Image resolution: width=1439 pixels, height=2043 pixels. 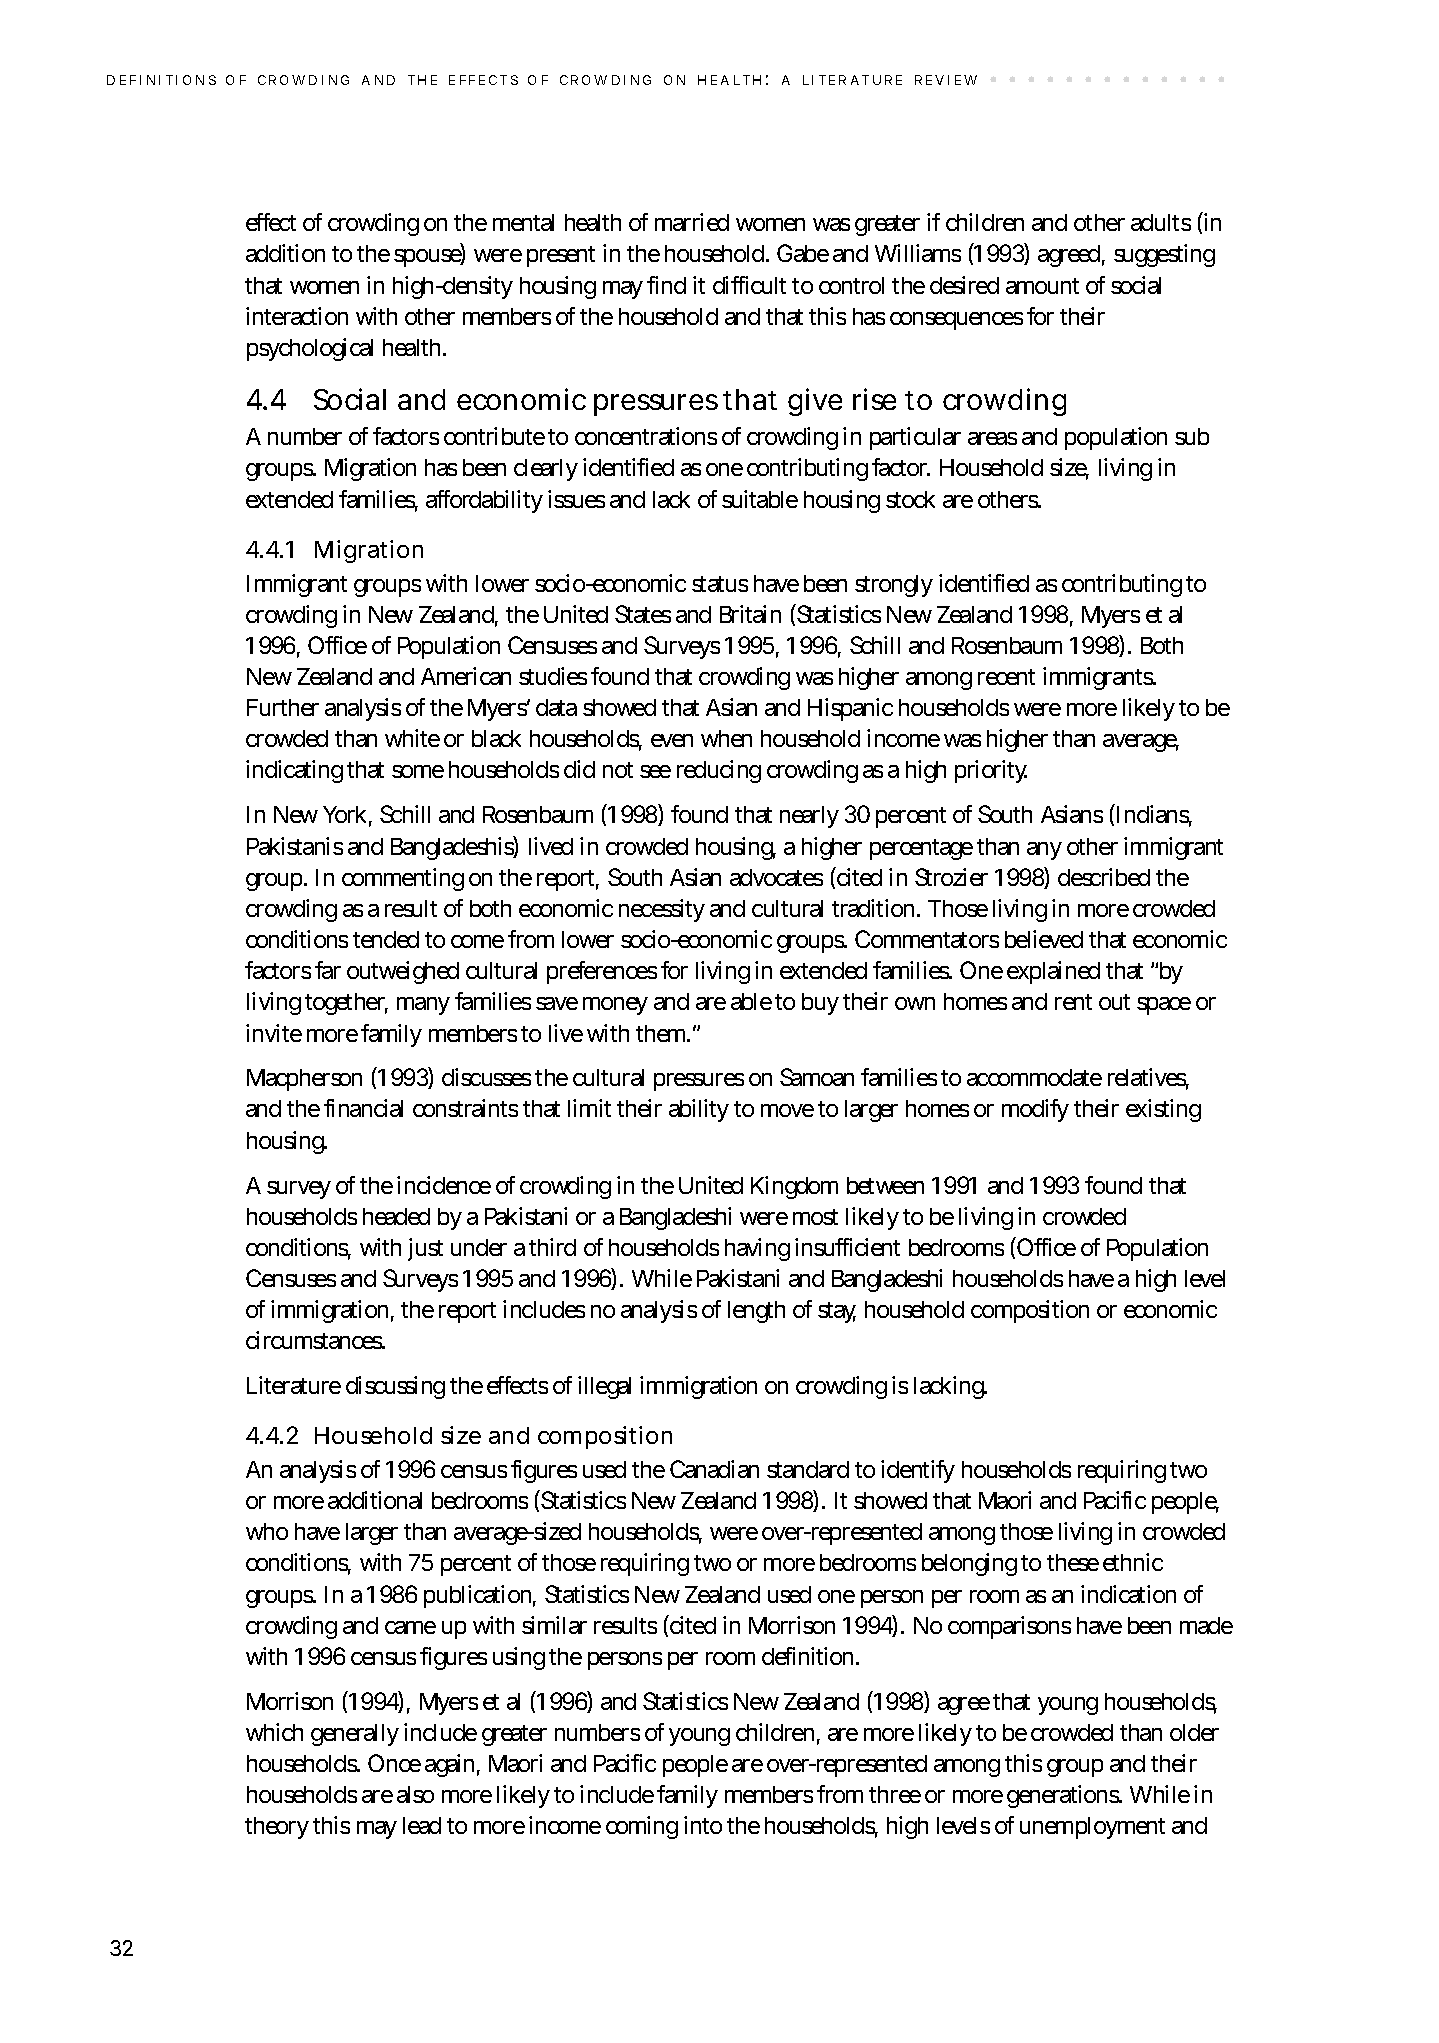 What do you see at coordinates (1073, 1002) in the image?
I see `rent` at bounding box center [1073, 1002].
